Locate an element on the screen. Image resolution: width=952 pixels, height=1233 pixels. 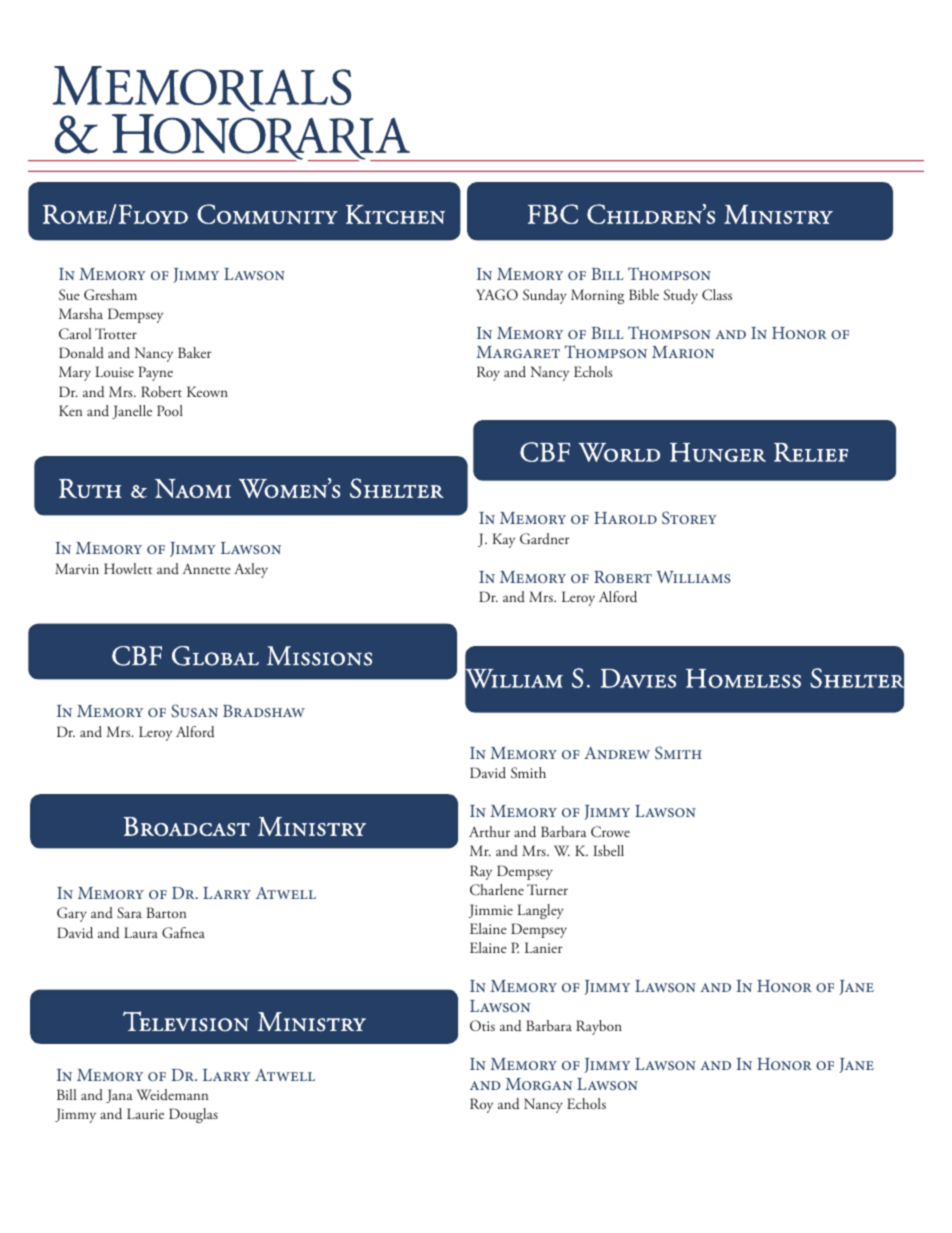
Bradshaw is located at coordinates (264, 711).
